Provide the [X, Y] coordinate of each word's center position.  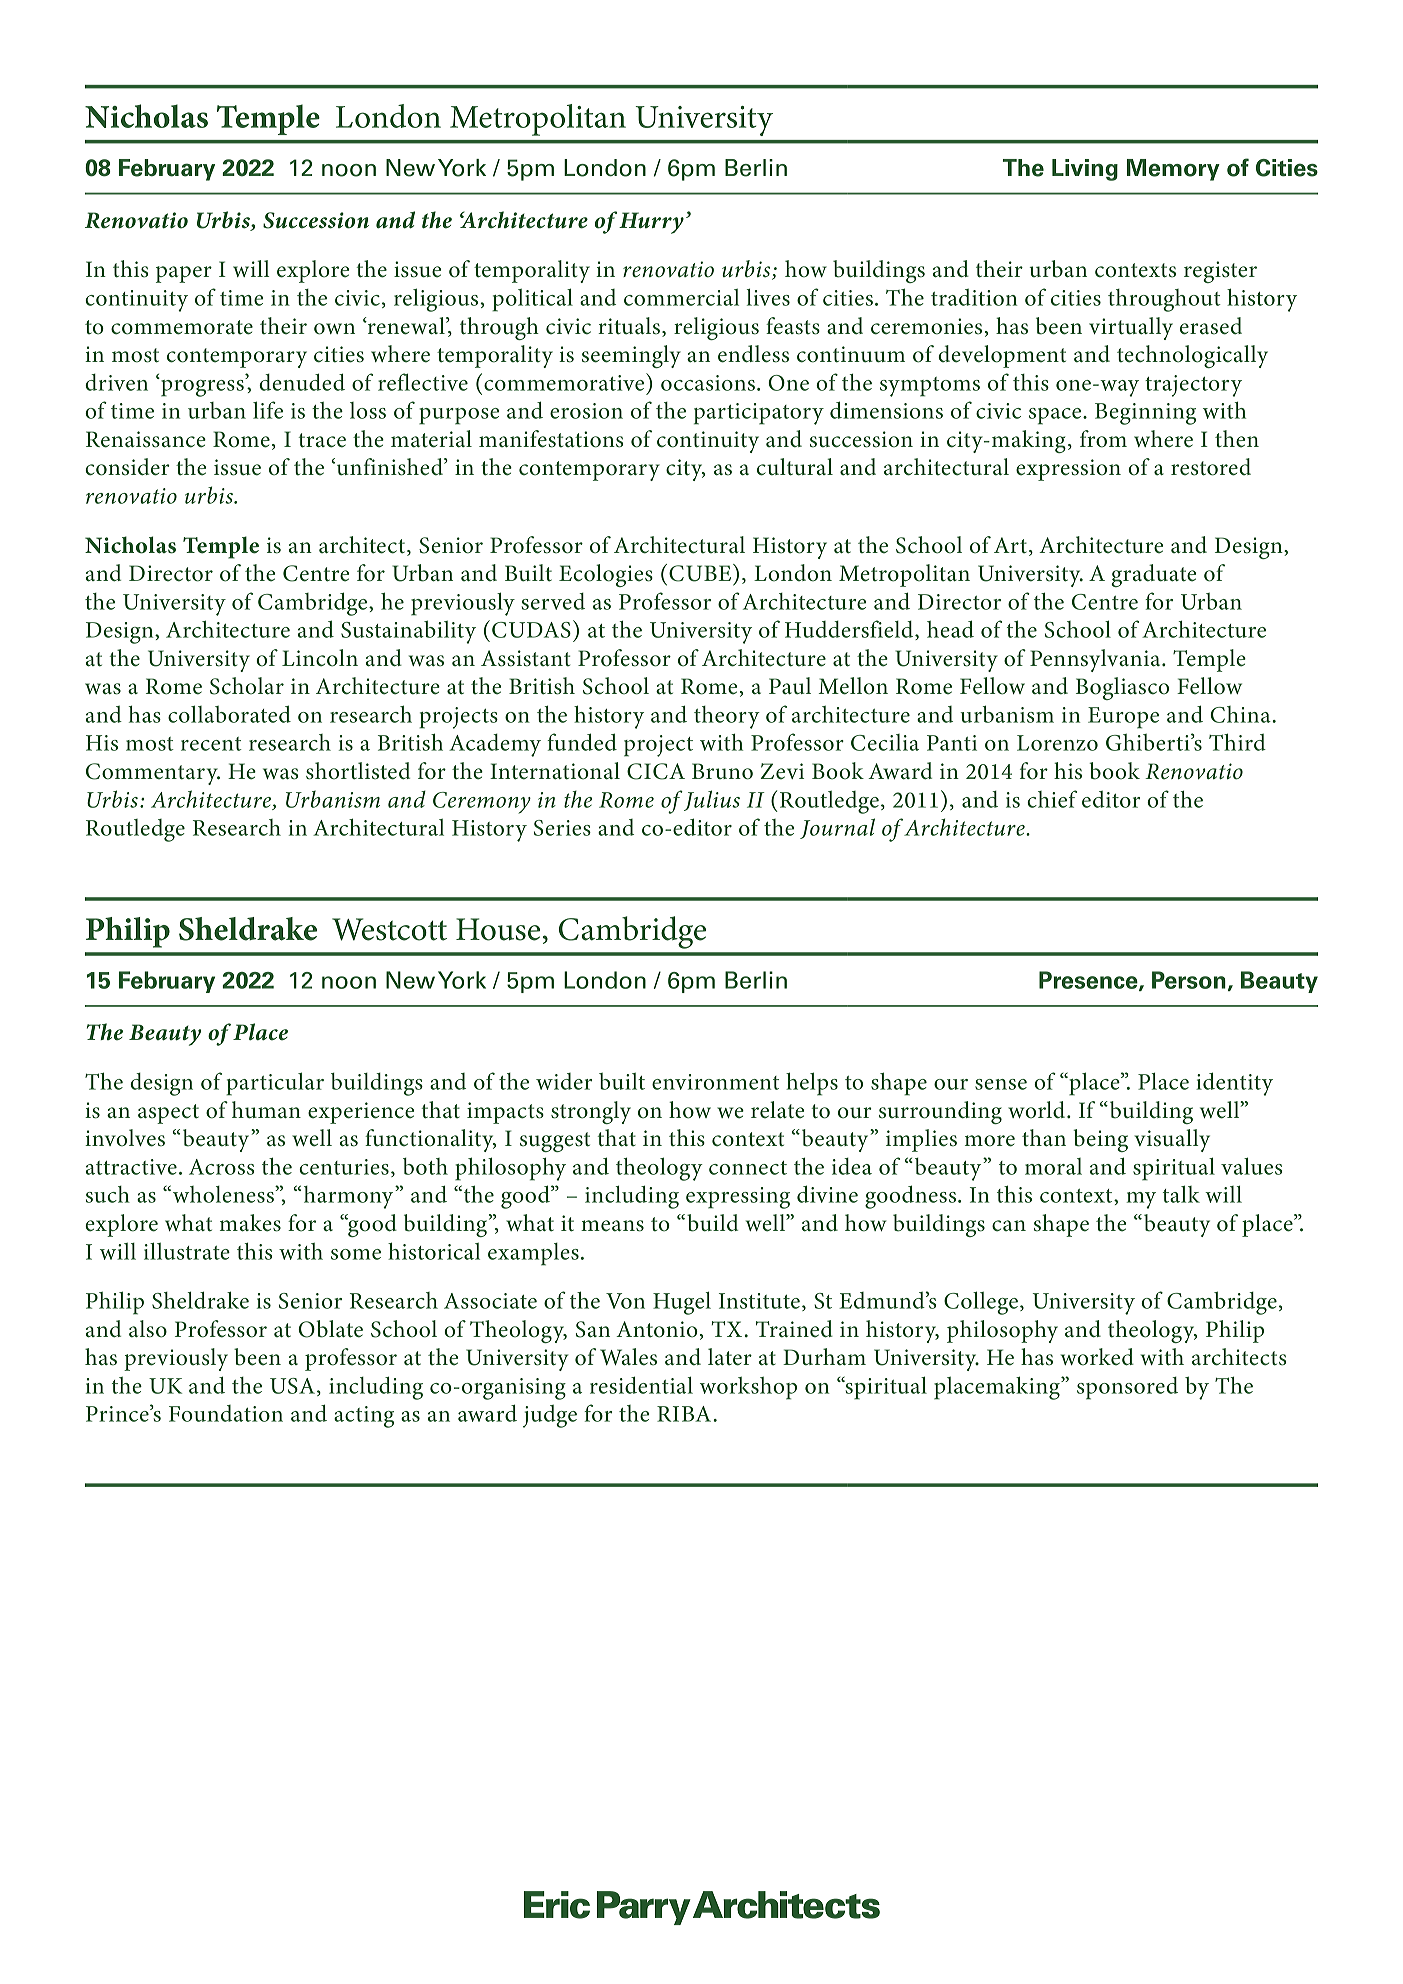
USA [292, 1386]
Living [1085, 170]
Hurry [651, 223]
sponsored [1127, 1388]
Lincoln [320, 658]
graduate [1153, 575]
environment [715, 1082]
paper [184, 274]
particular [275, 1084]
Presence [1089, 981]
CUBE [701, 573]
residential [641, 1385]
